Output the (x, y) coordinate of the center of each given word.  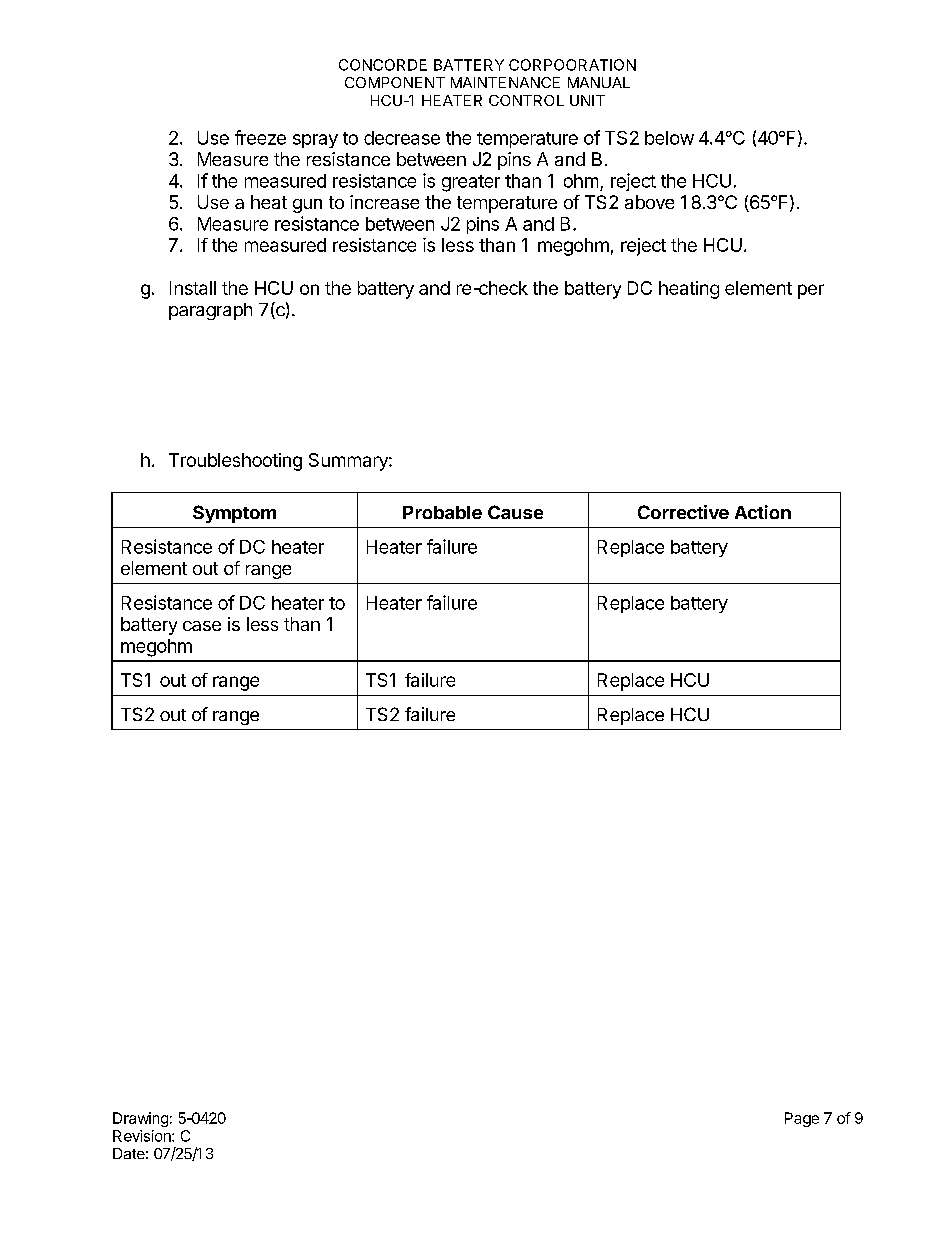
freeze (260, 137)
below (669, 138)
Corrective (683, 512)
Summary (349, 462)
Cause (515, 512)
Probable (442, 512)
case (202, 626)
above (649, 202)
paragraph (210, 311)
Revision (143, 1136)
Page (802, 1119)
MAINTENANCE (505, 82)
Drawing (140, 1119)
